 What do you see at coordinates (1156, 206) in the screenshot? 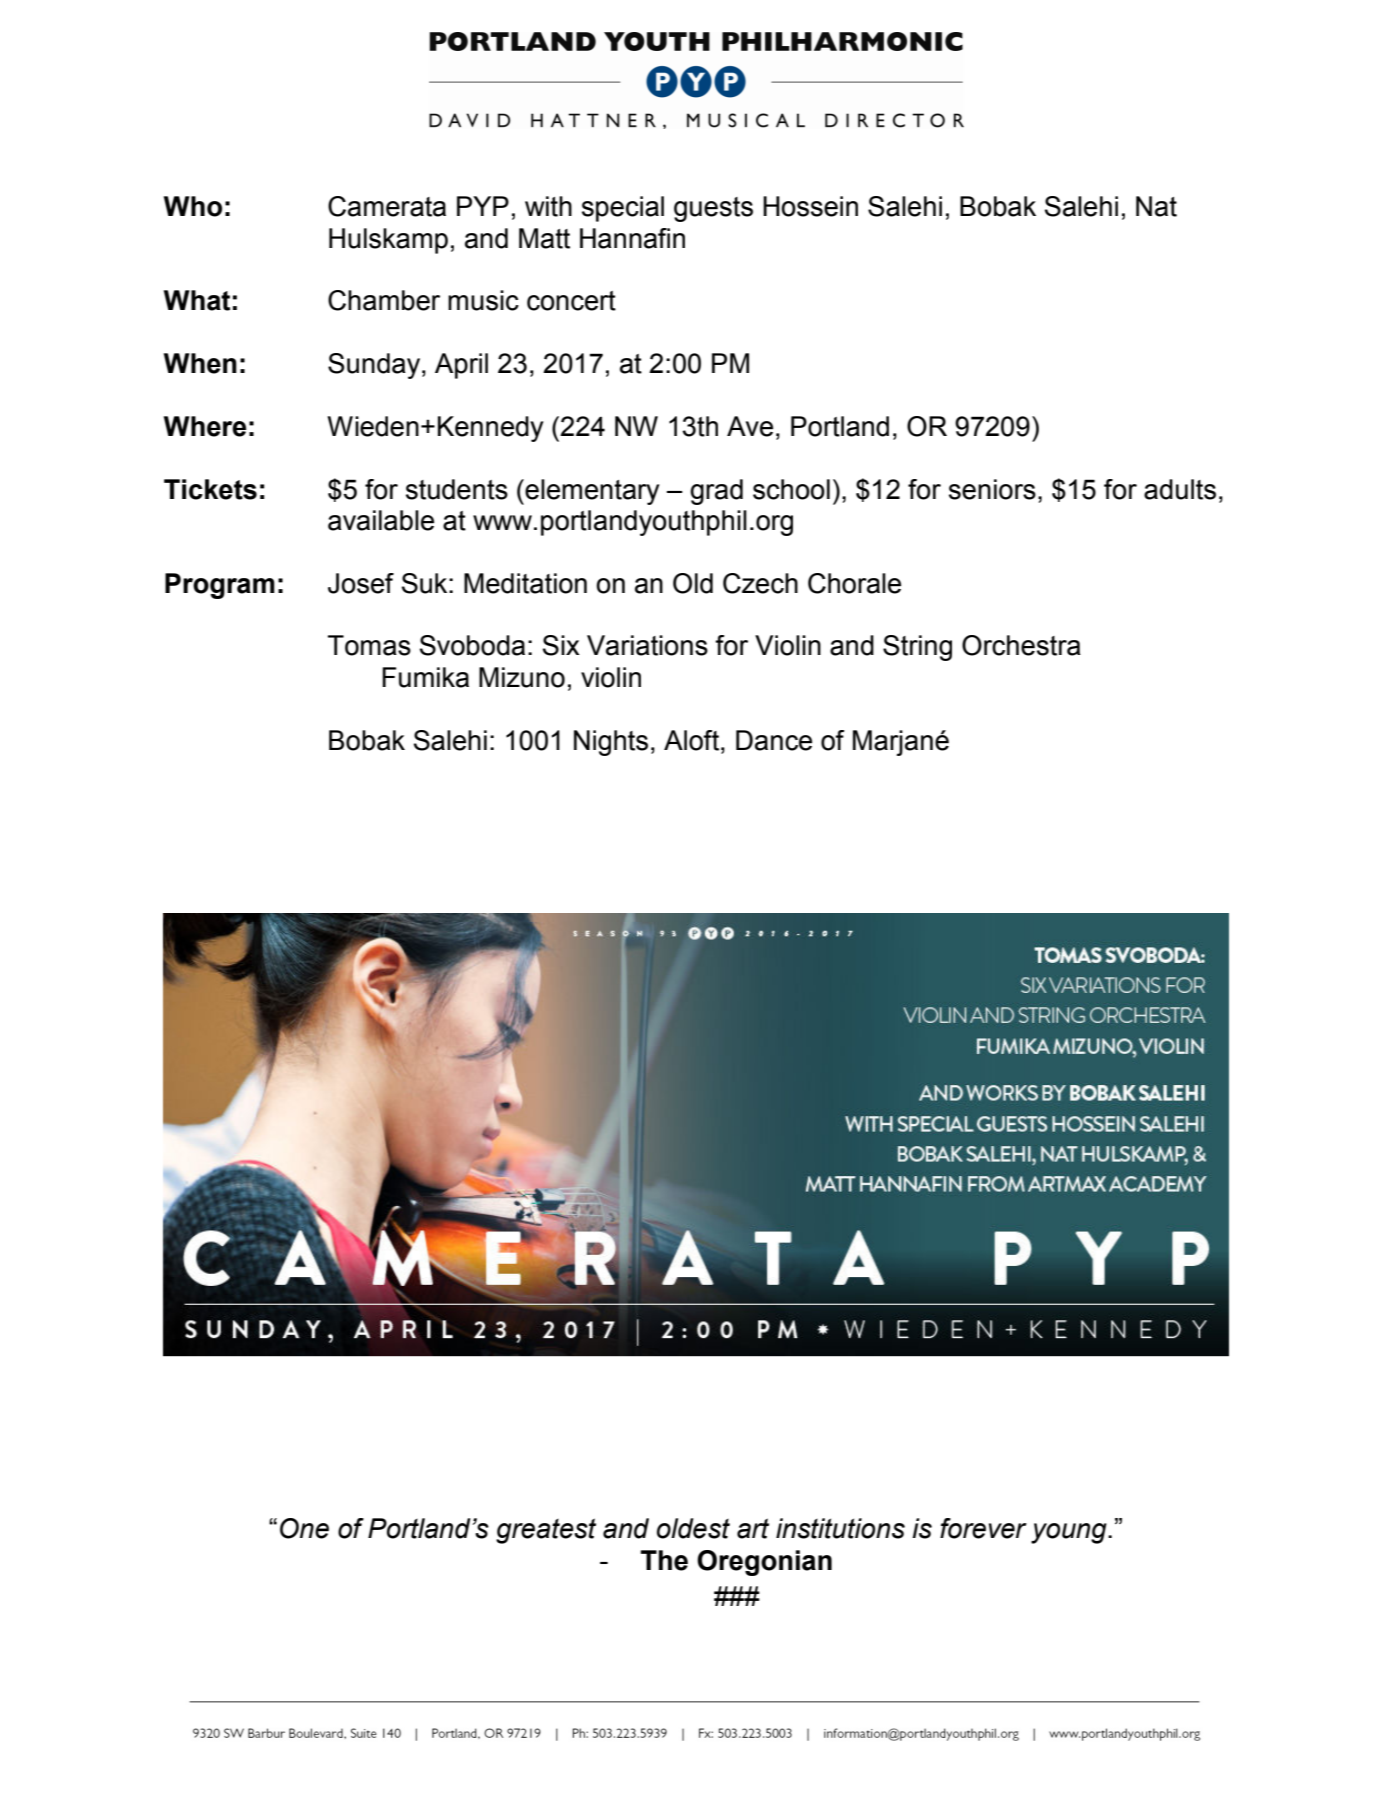
I see `Nat` at bounding box center [1156, 206].
